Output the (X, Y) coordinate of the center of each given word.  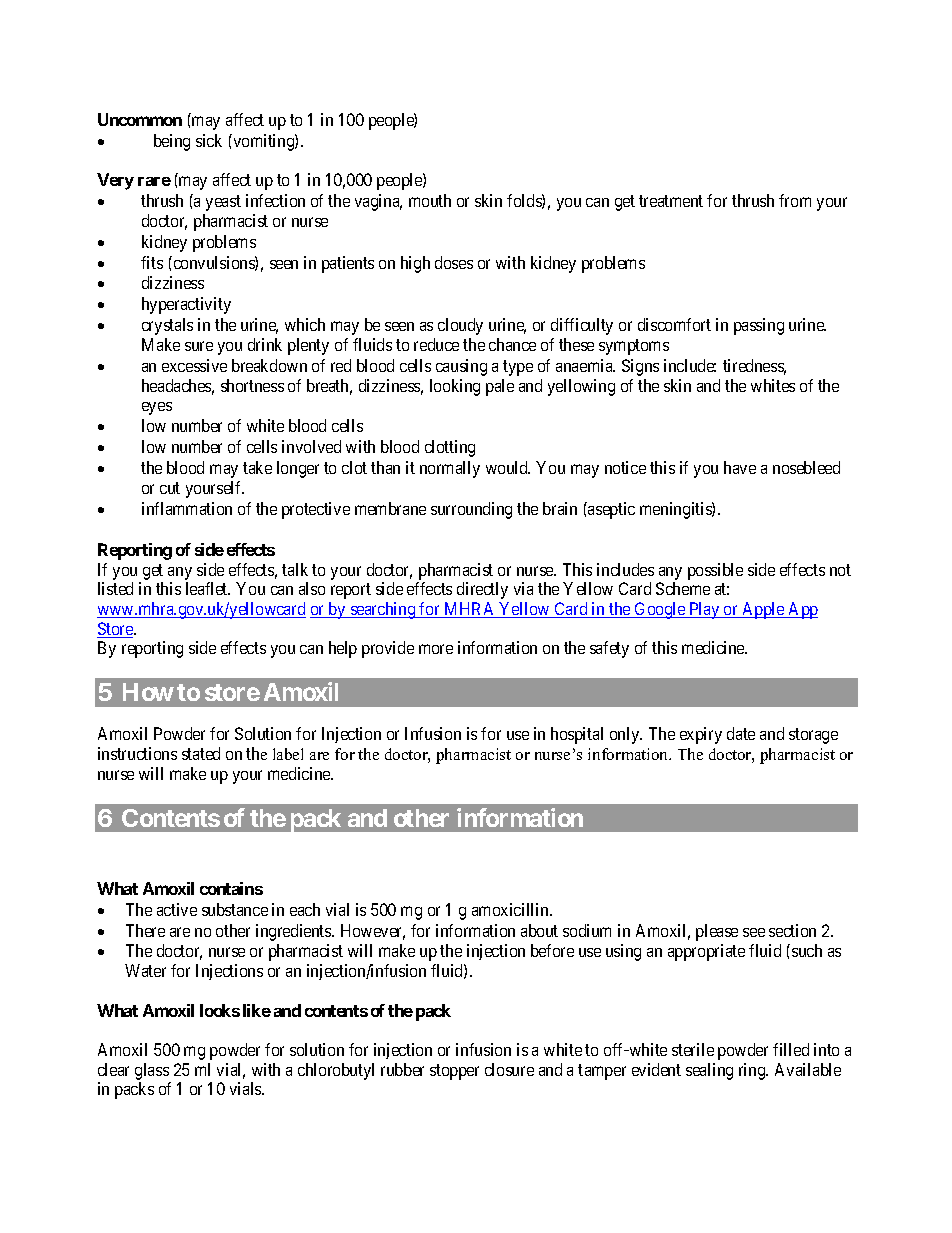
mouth (430, 200)
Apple (763, 610)
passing (759, 326)
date (741, 733)
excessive (194, 365)
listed (115, 588)
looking (455, 387)
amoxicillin (511, 909)
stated (201, 753)
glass (152, 1071)
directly (482, 590)
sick (209, 140)
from (795, 200)
